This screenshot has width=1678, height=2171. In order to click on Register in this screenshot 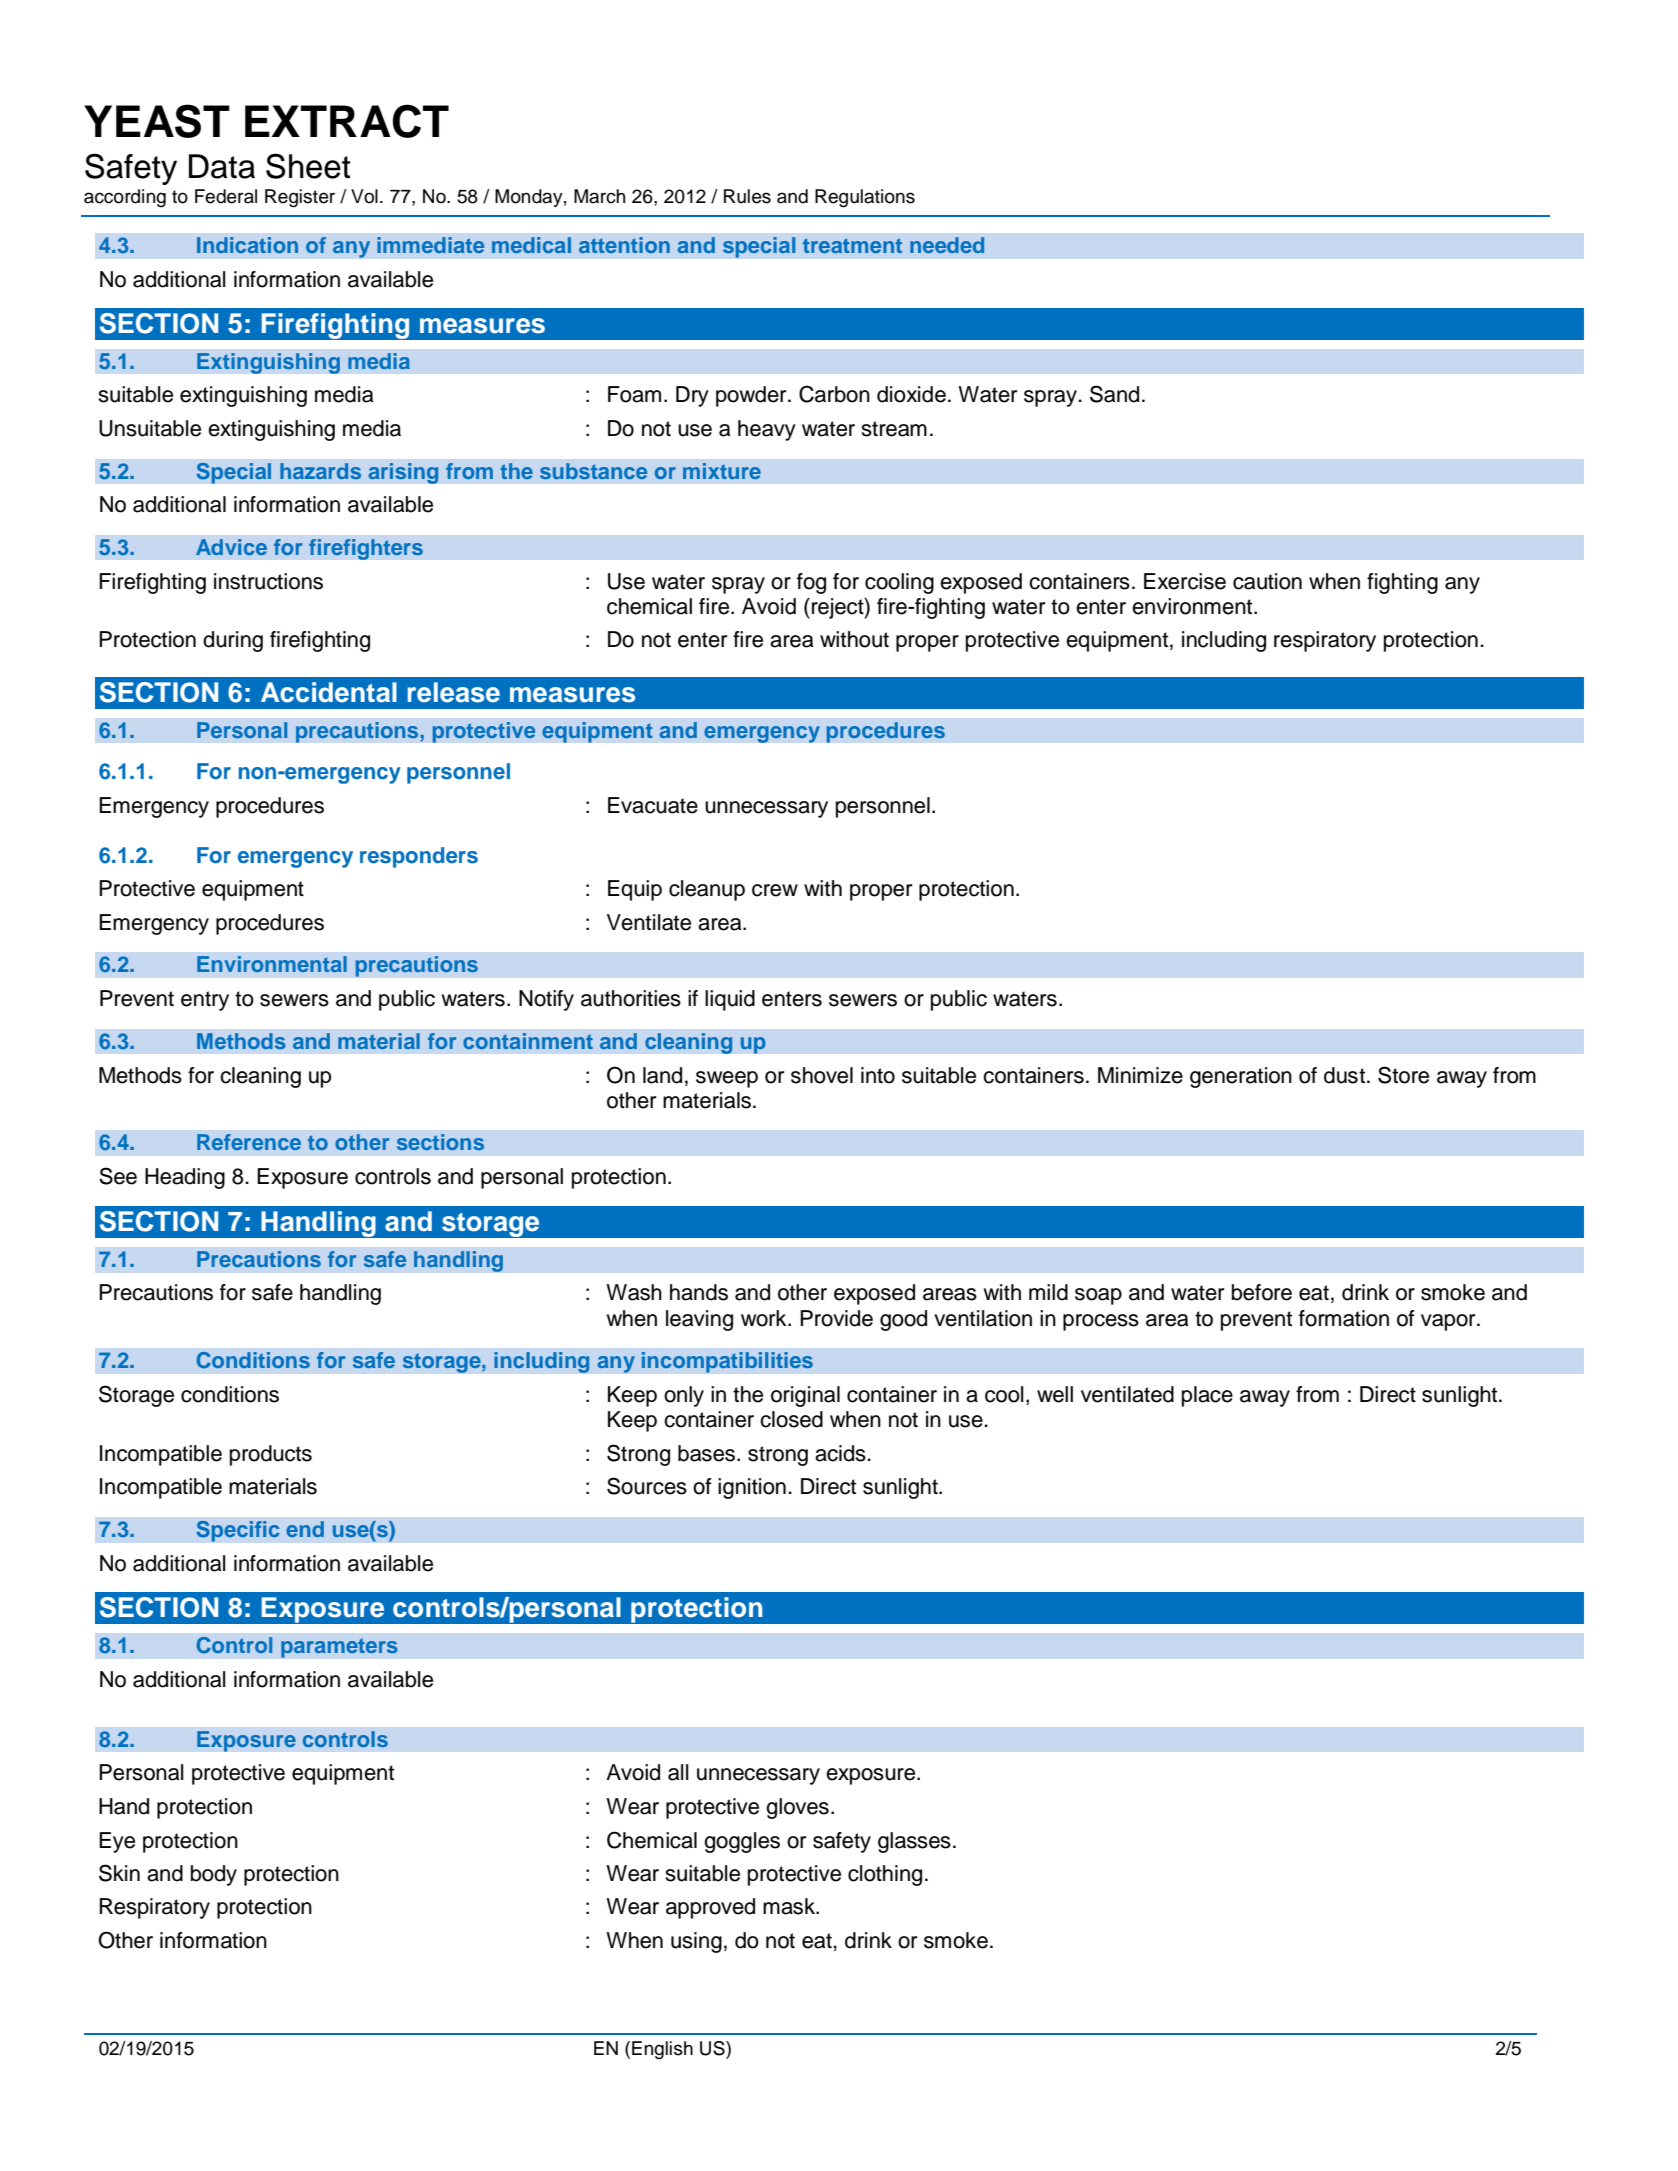, I will do `click(300, 198)`.
